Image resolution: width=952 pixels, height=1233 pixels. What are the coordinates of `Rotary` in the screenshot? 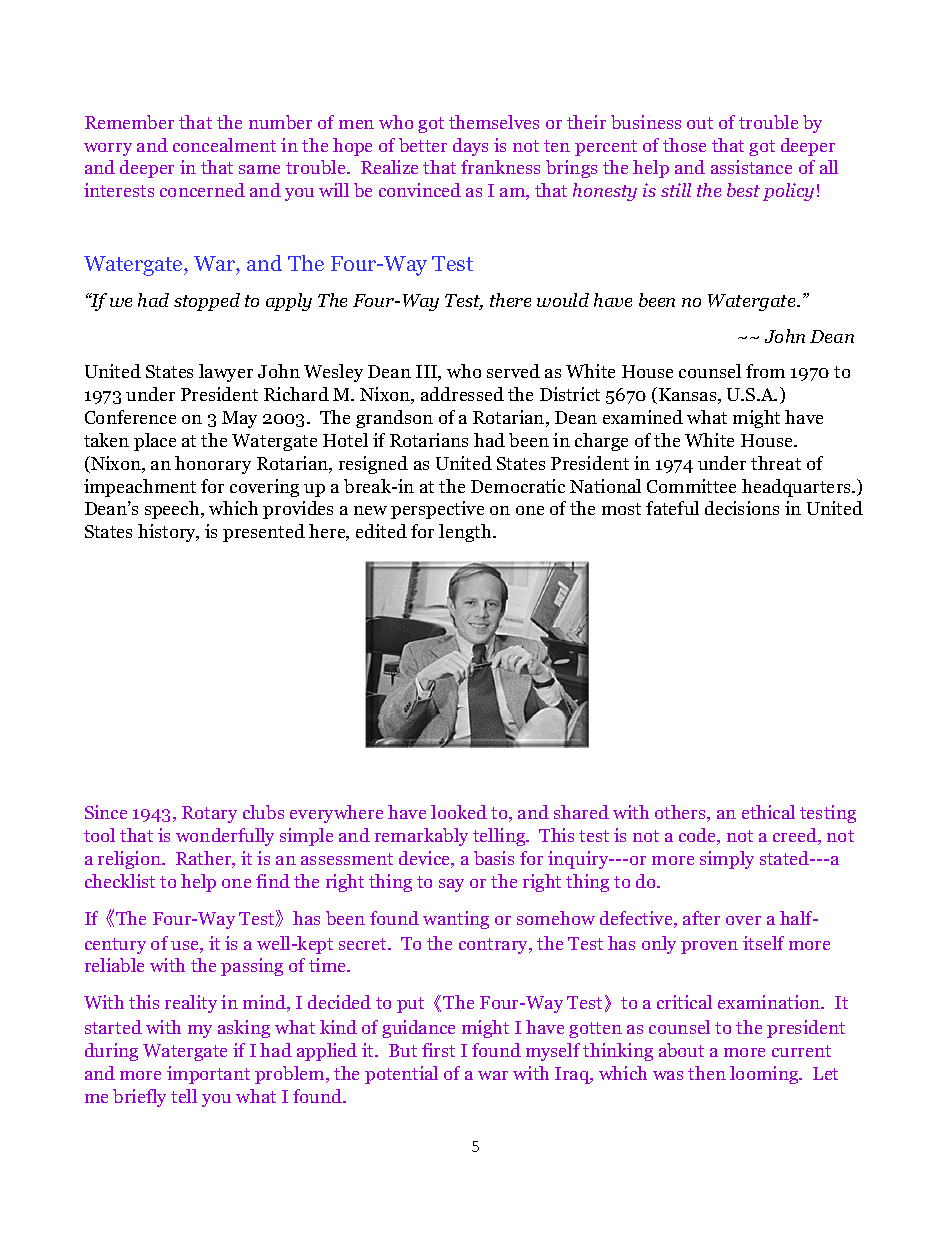 It's located at (209, 814).
